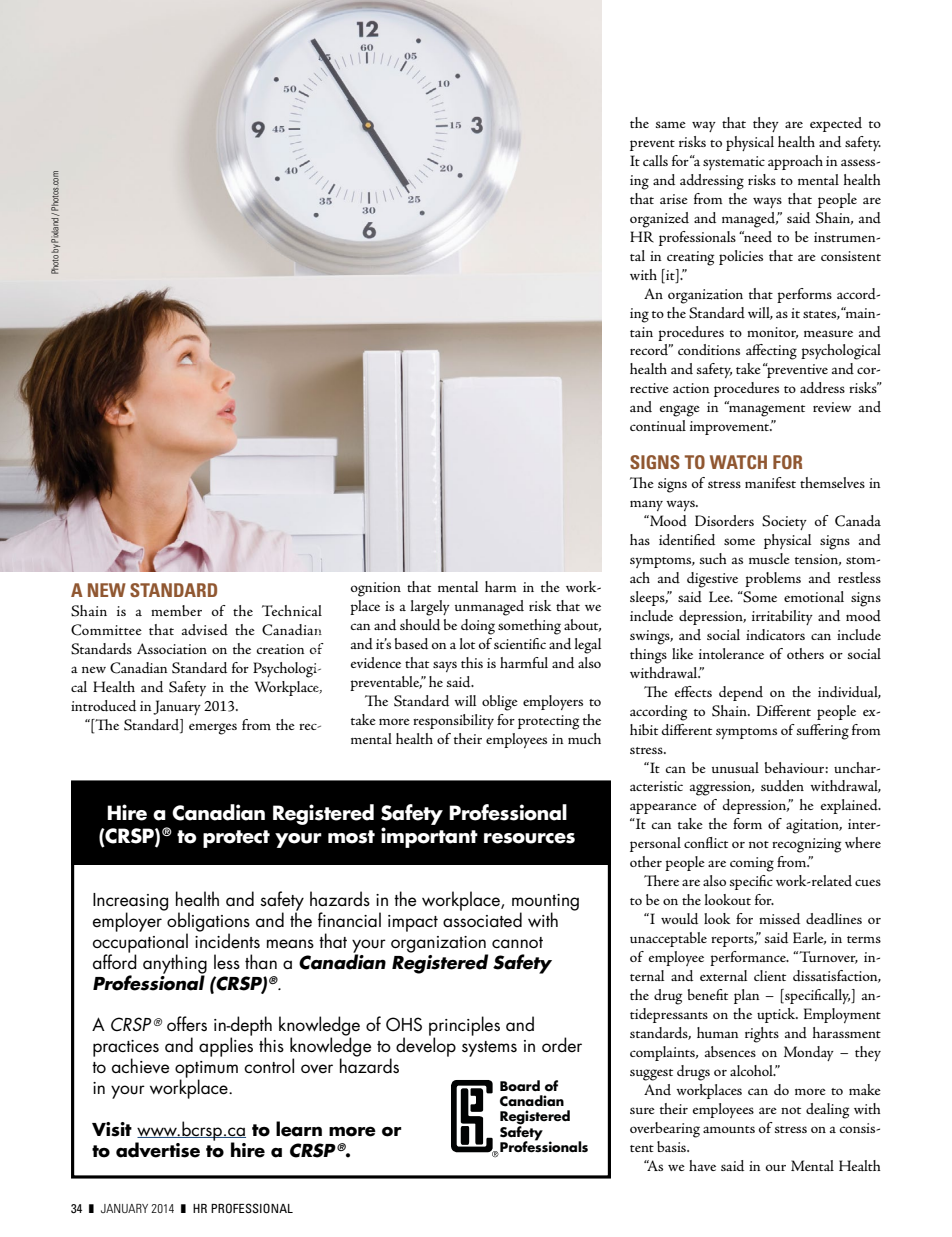 This document has height=1237, width=952. What do you see at coordinates (659, 220) in the document?
I see `organized` at bounding box center [659, 220].
